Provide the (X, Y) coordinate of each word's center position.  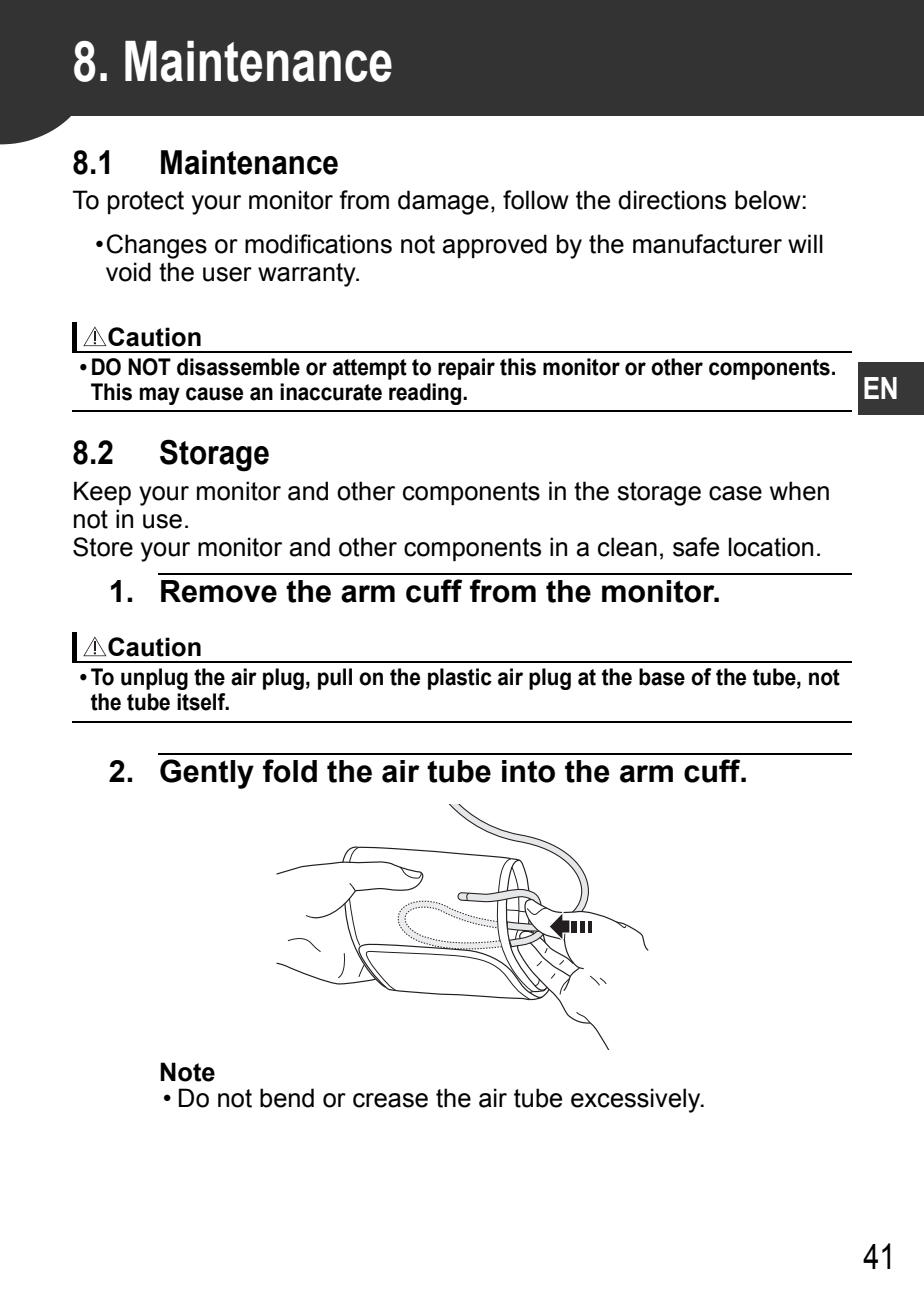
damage (443, 202)
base (662, 677)
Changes (157, 246)
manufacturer (707, 244)
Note (187, 1072)
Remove (219, 591)
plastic (460, 679)
